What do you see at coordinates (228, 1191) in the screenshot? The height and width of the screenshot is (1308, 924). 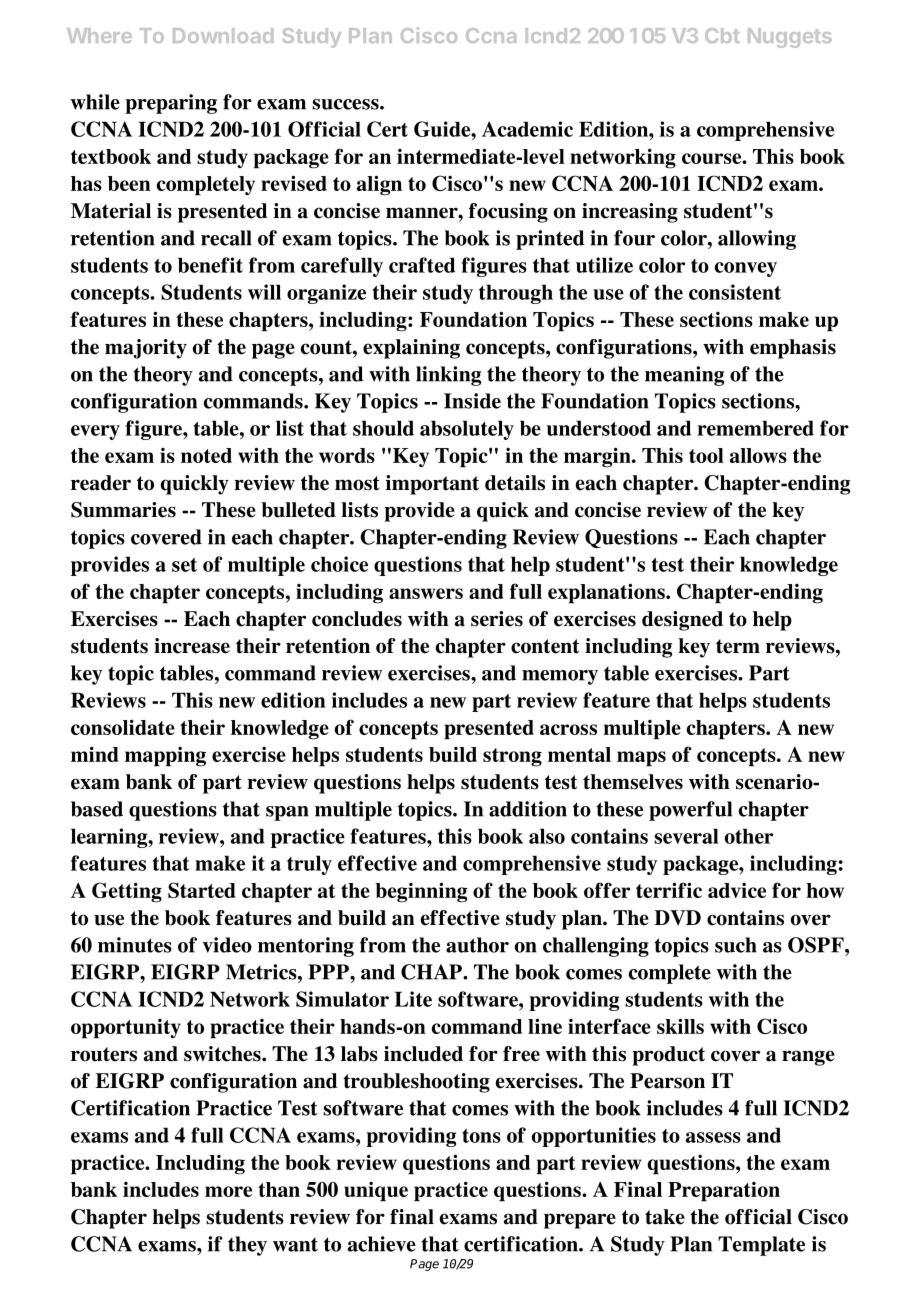 I see `more` at bounding box center [228, 1191].
